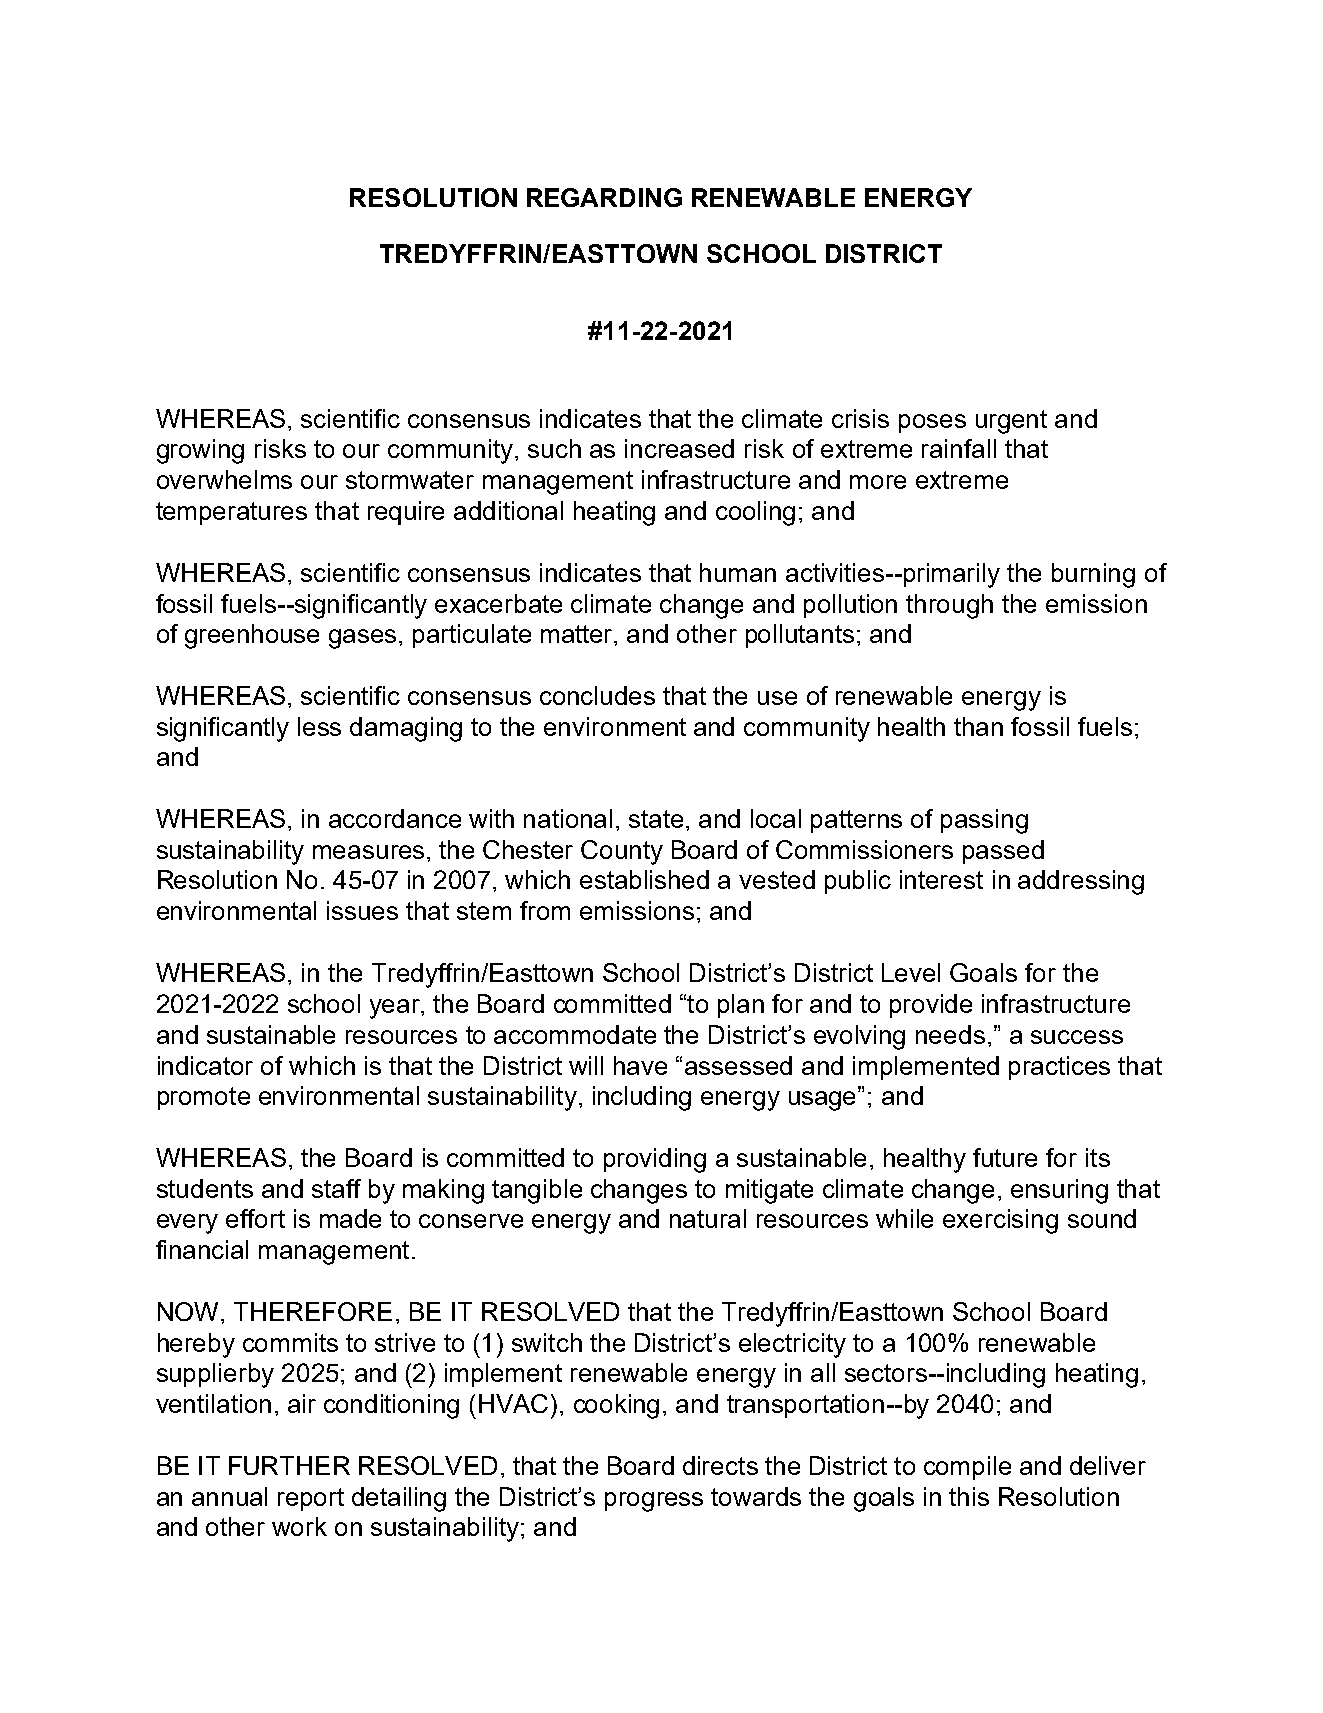  What do you see at coordinates (654, 1502) in the page?
I see `progress` at bounding box center [654, 1502].
